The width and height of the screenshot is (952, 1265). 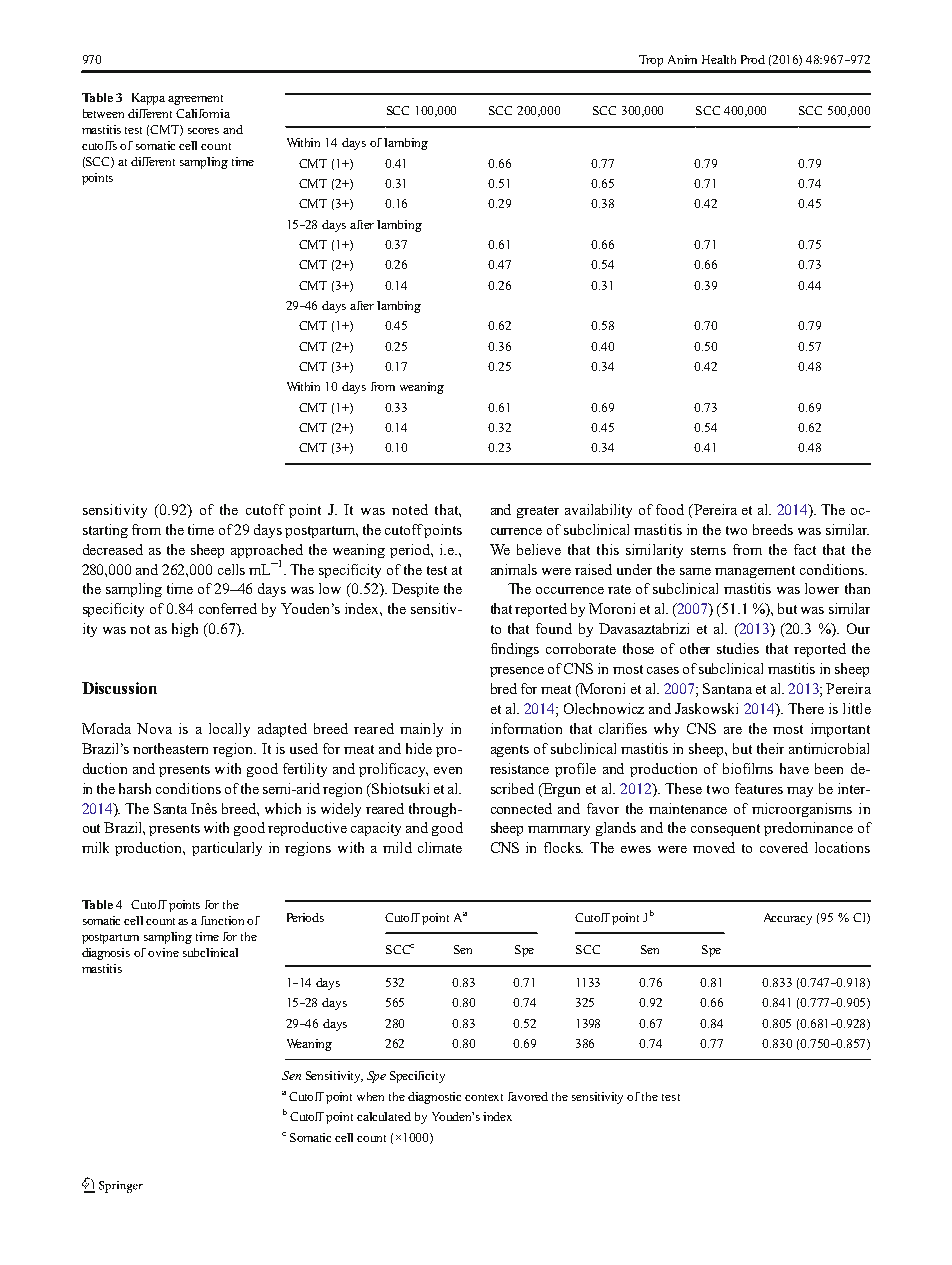 What do you see at coordinates (370, 1096) in the screenshot?
I see `when` at bounding box center [370, 1096].
